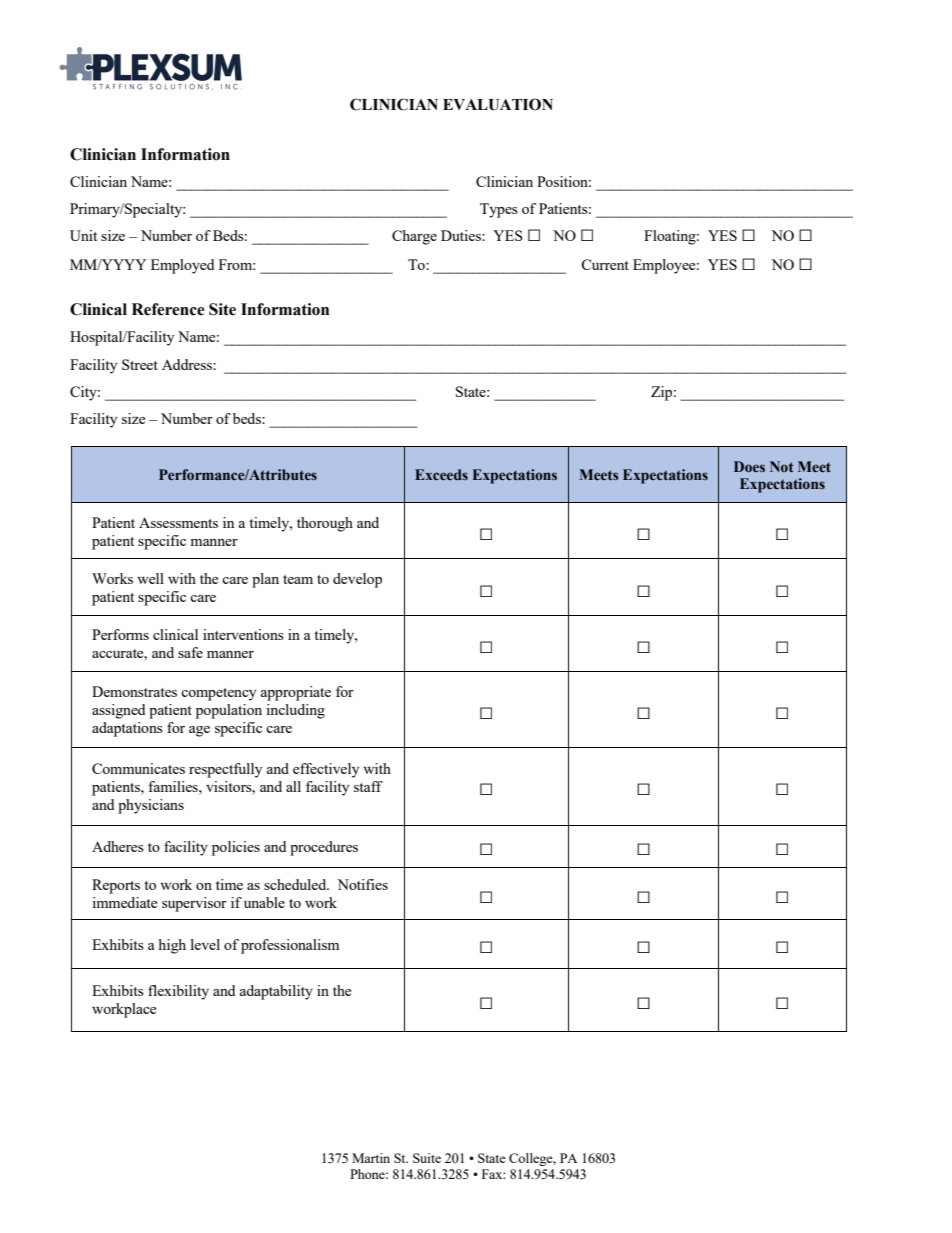 The height and width of the screenshot is (1233, 952). Describe the element at coordinates (368, 786) in the screenshot. I see `staff` at that location.
